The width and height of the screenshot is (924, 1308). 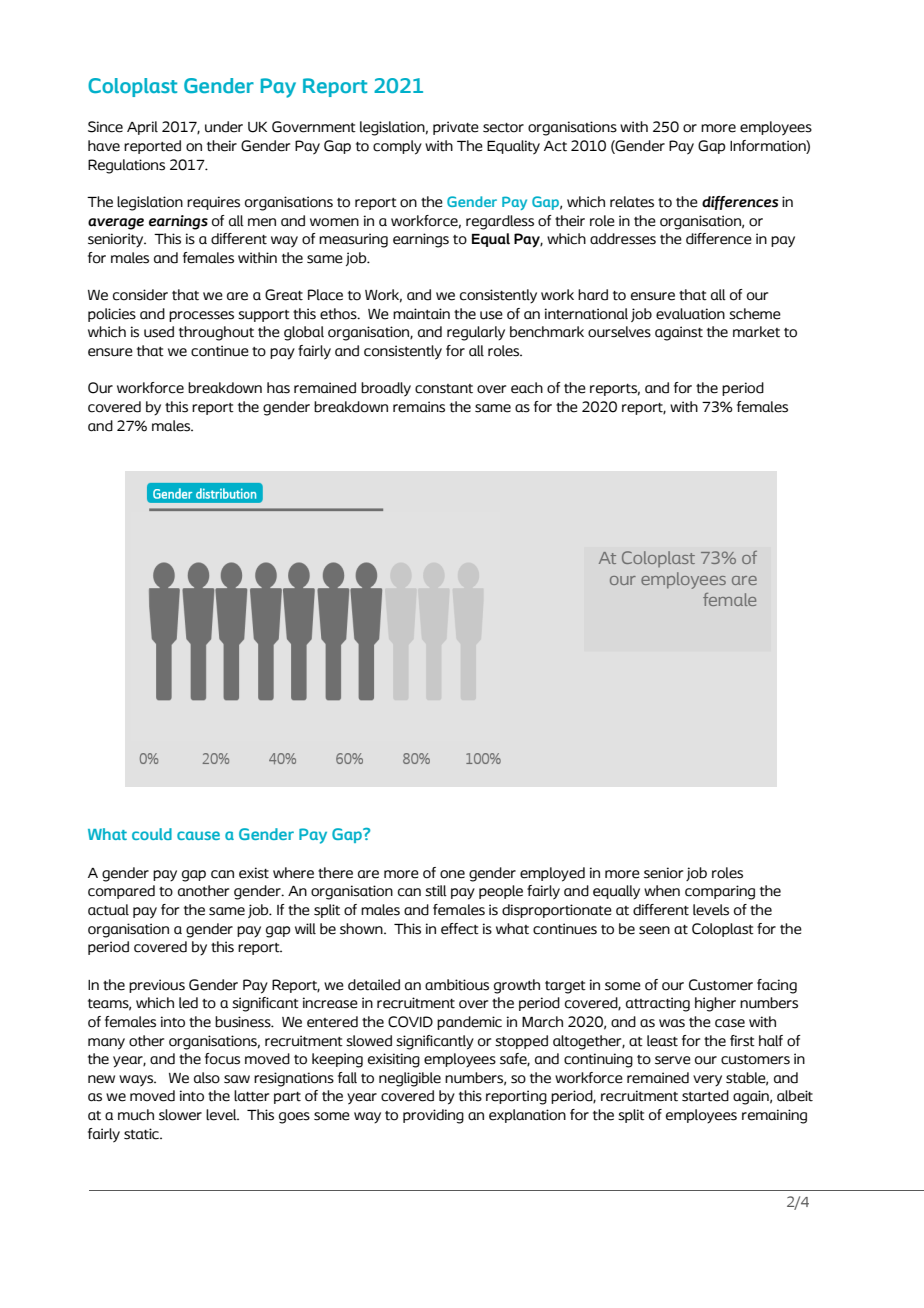 What do you see at coordinates (456, 128) in the screenshot?
I see `private` at bounding box center [456, 128].
